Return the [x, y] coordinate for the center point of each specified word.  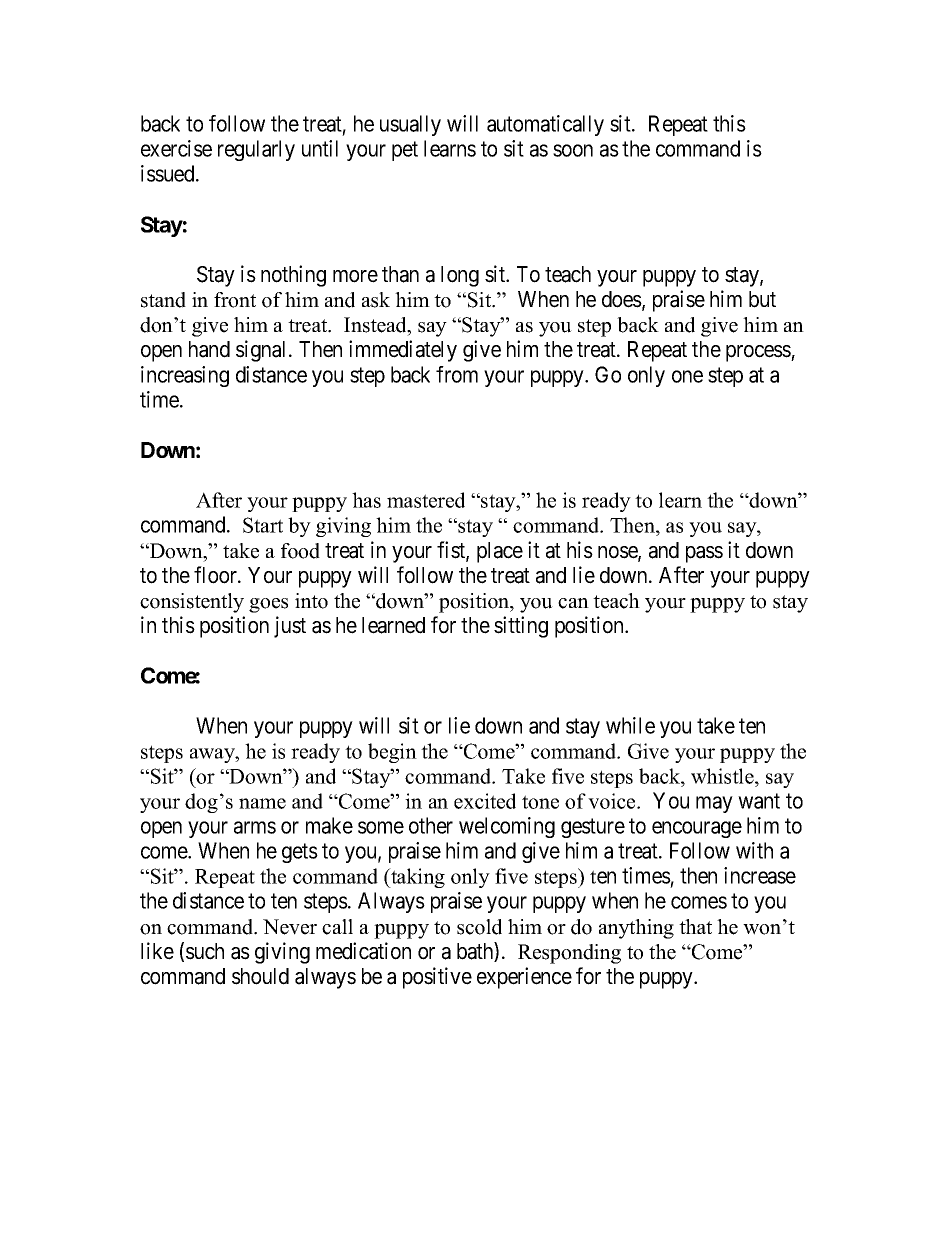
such [205, 951]
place [500, 552]
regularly [256, 150]
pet [405, 151]
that [695, 926]
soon [573, 150]
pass [704, 554]
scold [479, 927]
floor [216, 575]
